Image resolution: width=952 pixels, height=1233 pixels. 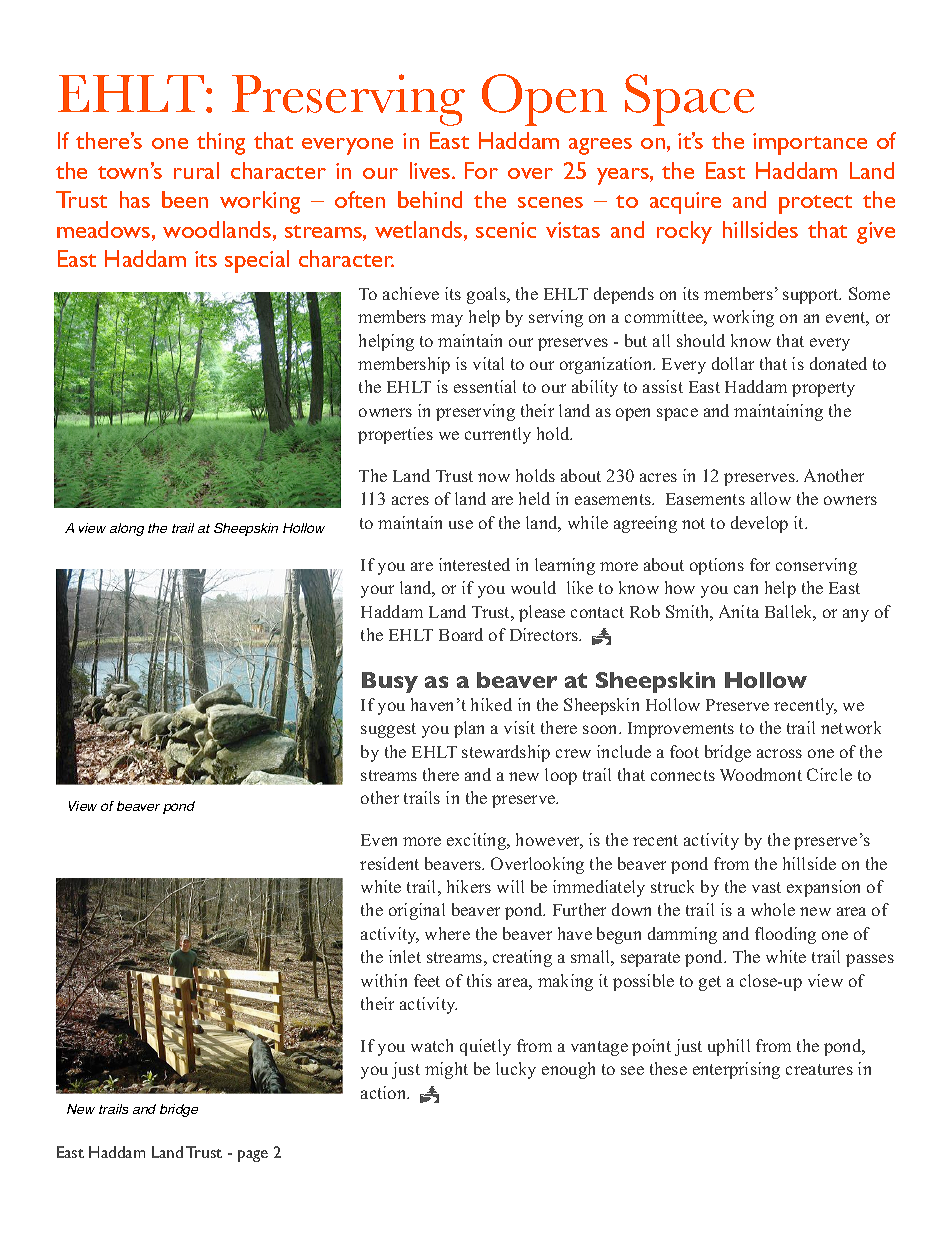 What do you see at coordinates (534, 498) in the screenshot?
I see `held` at bounding box center [534, 498].
